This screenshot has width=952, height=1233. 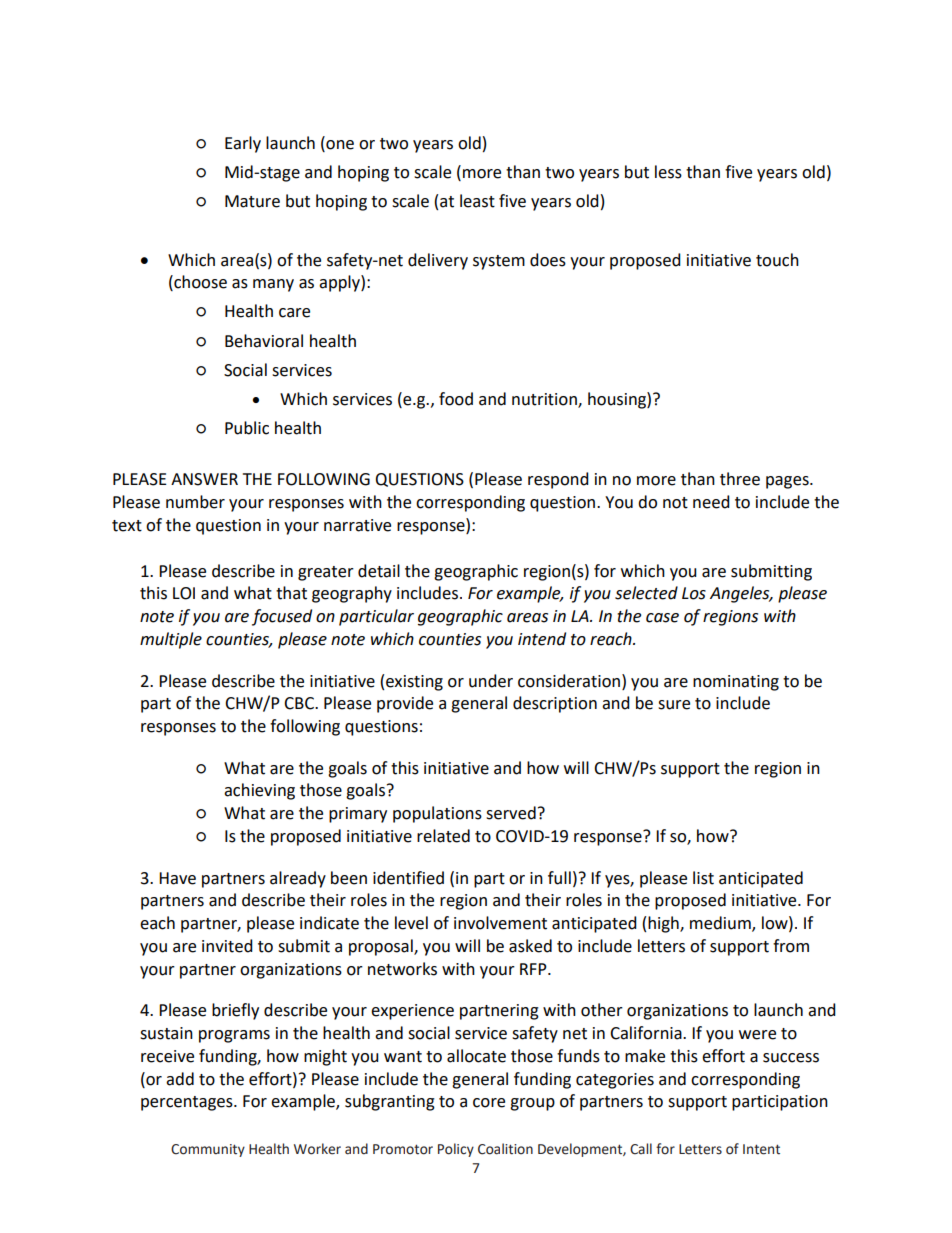 What do you see at coordinates (188, 1103) in the screenshot?
I see `percentages` at bounding box center [188, 1103].
